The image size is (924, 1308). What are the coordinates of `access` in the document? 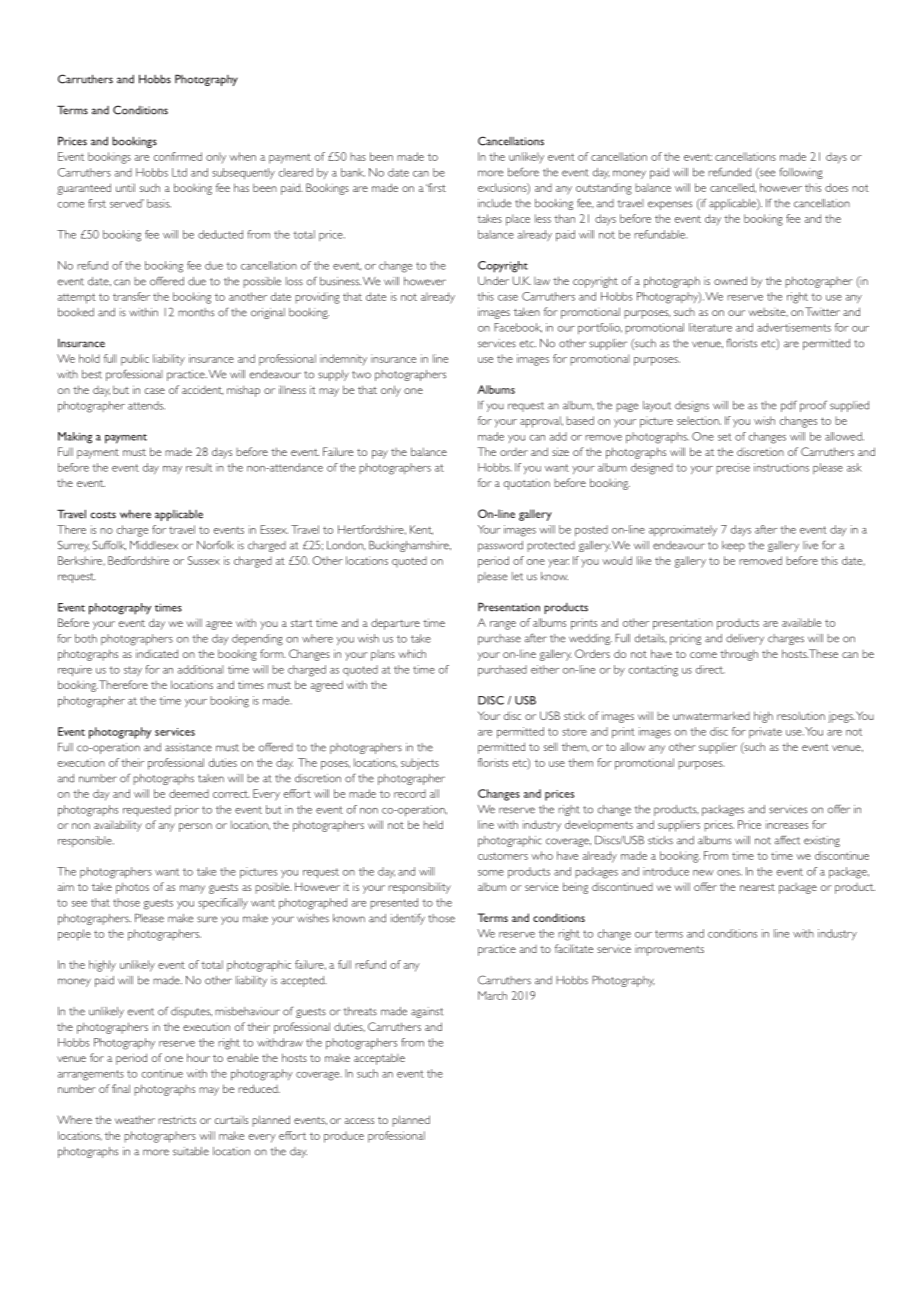 It's located at (359, 1121).
